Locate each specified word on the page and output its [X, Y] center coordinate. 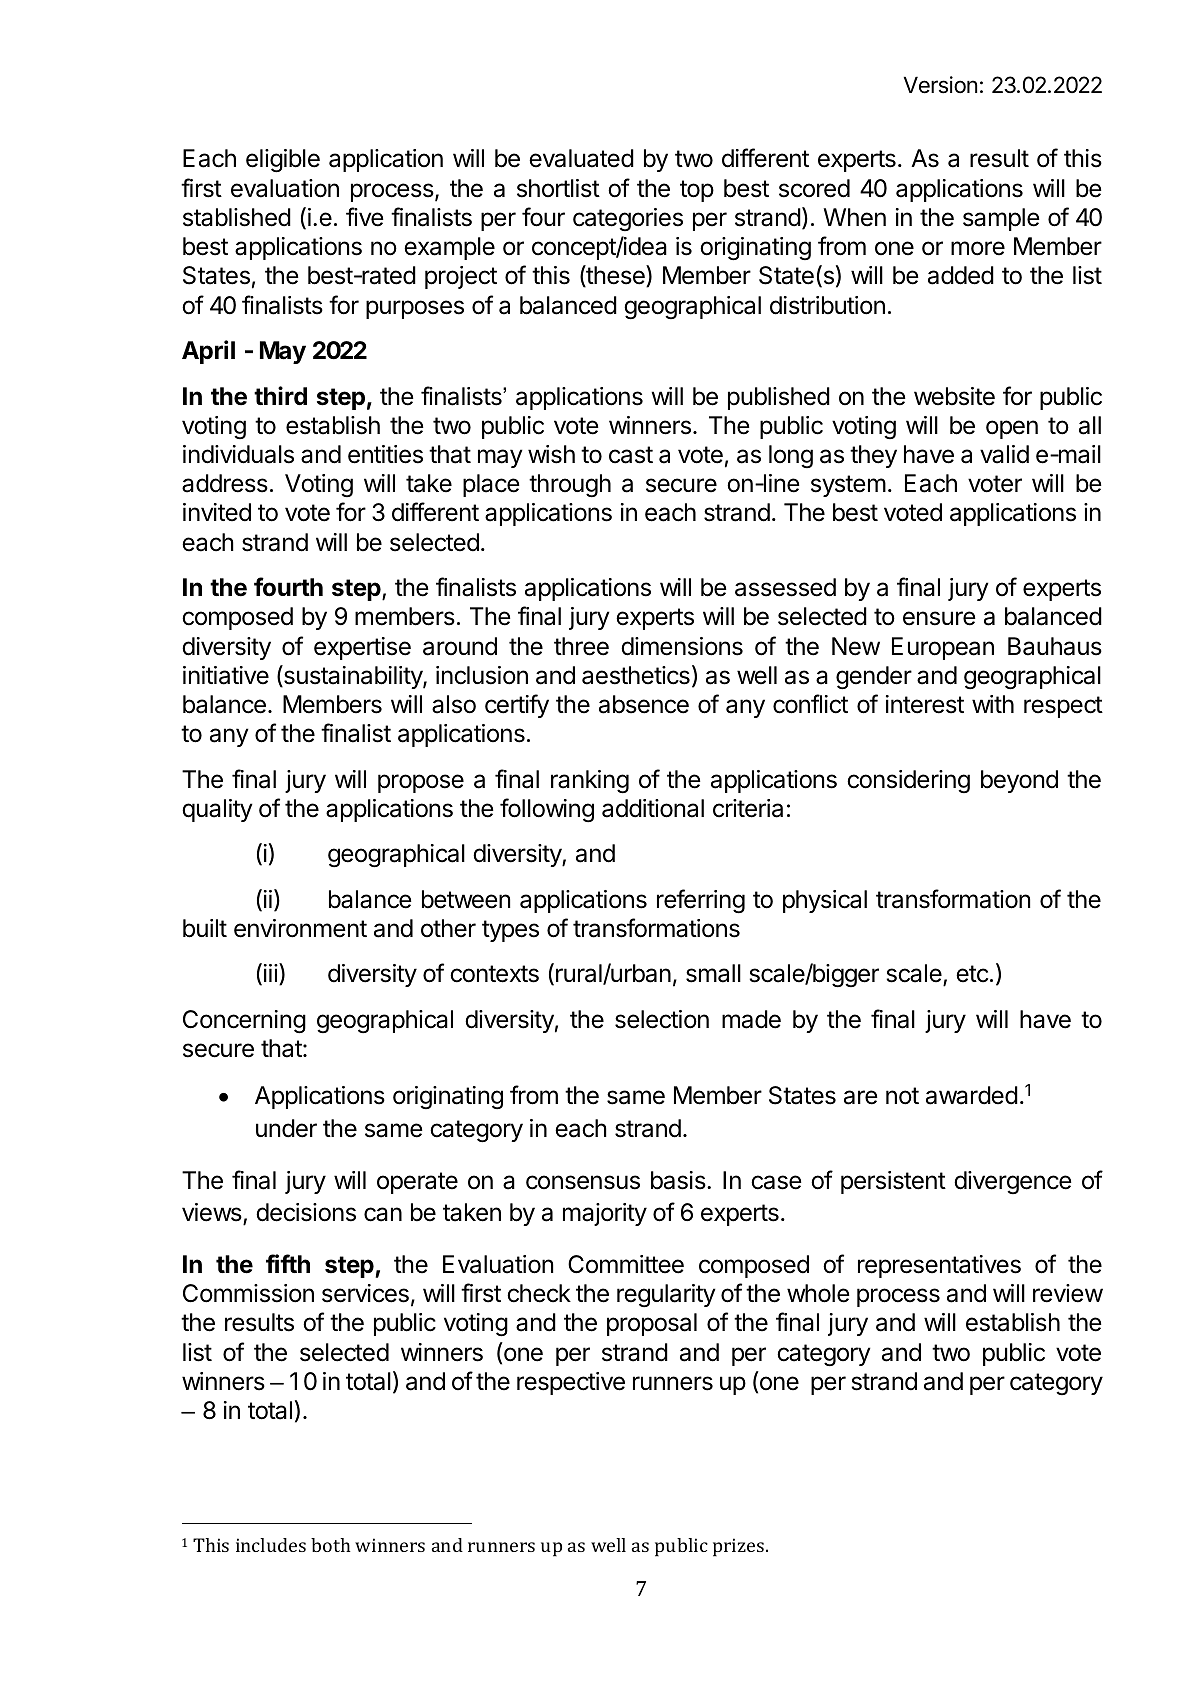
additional [653, 808]
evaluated [581, 158]
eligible [283, 161]
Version [940, 85]
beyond [1019, 781]
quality [217, 810]
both [331, 1545]
